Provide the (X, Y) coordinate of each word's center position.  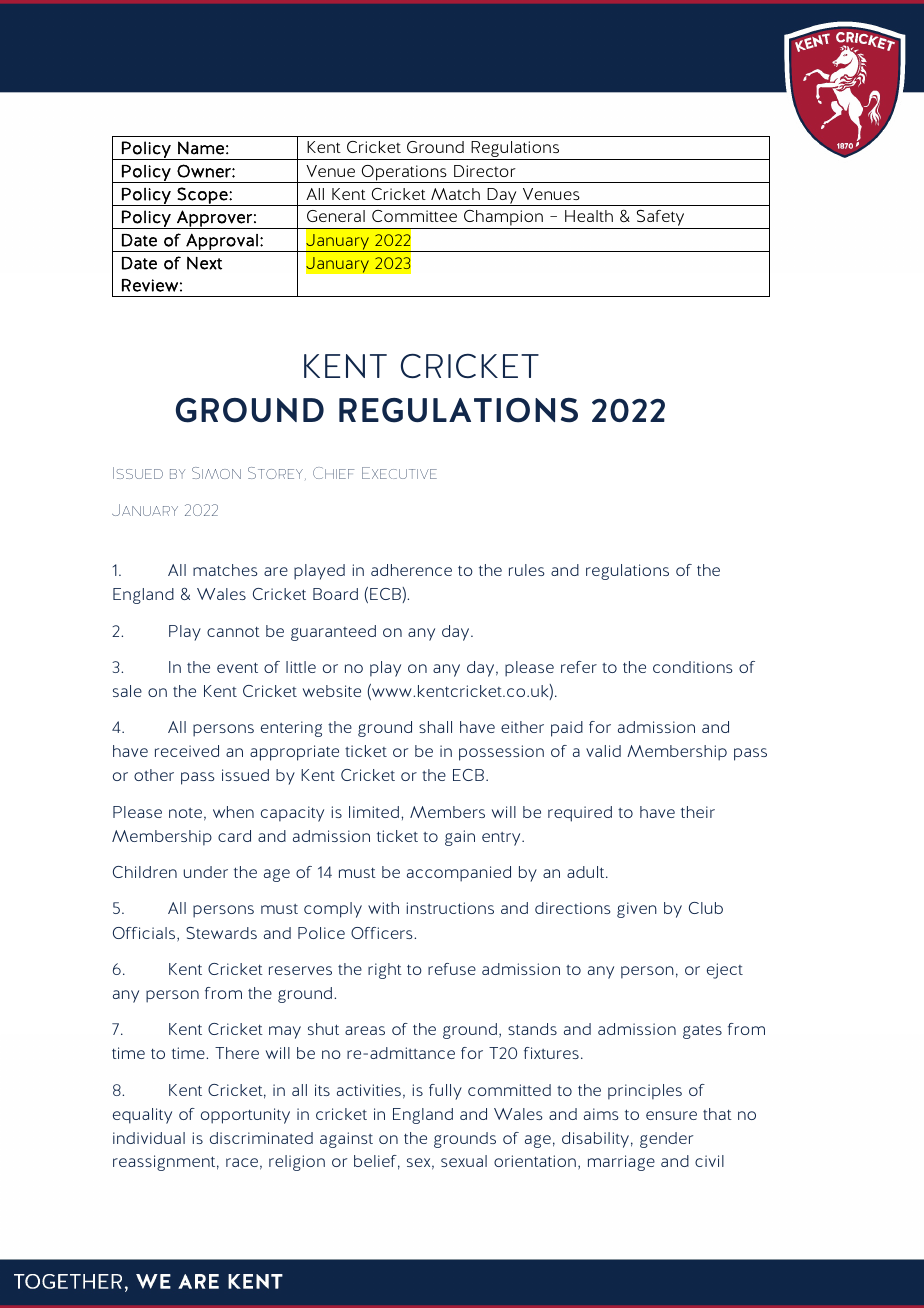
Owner (205, 171)
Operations (404, 174)
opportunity (245, 1116)
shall (435, 727)
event (237, 667)
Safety (660, 219)
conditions (692, 667)
